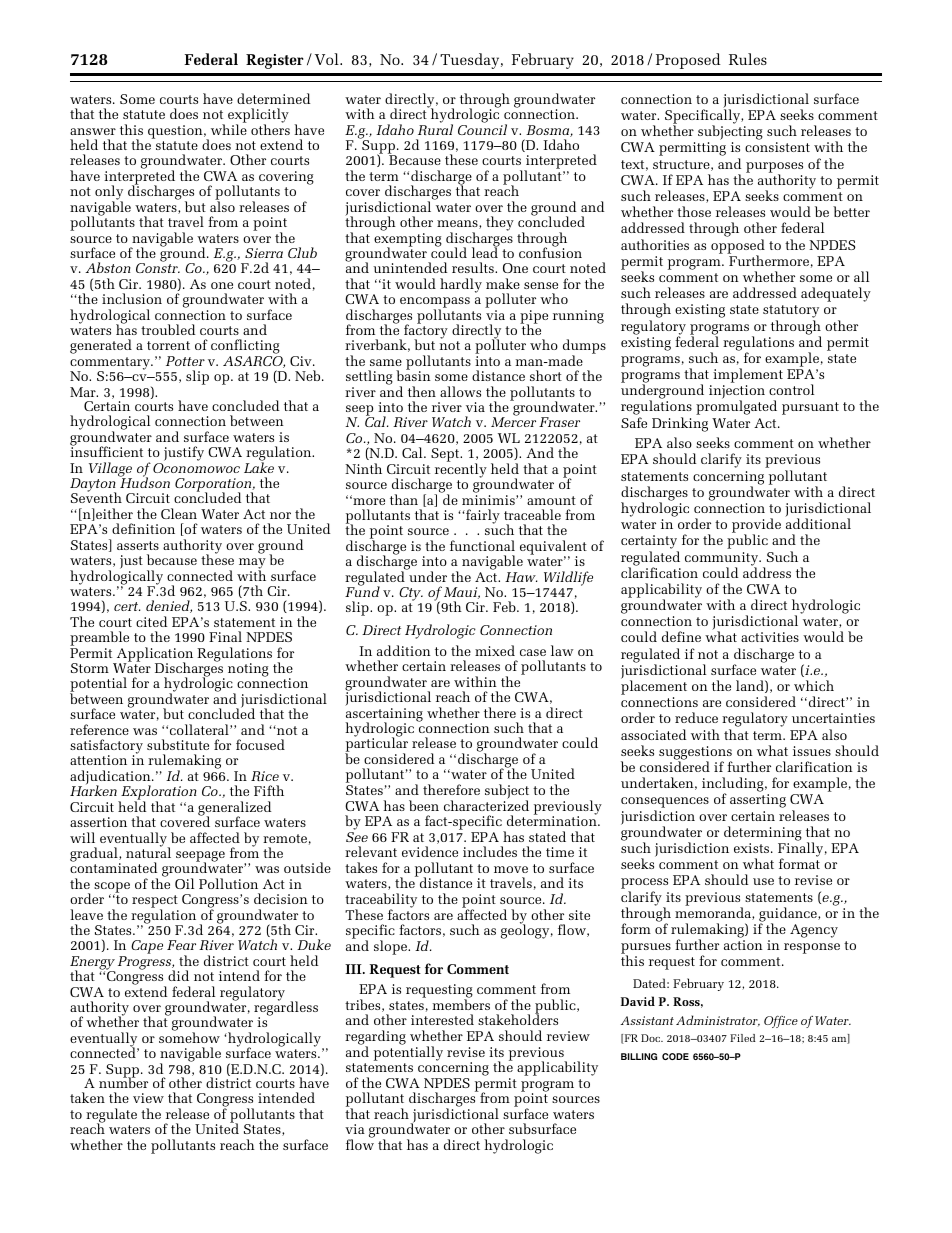 The height and width of the page is (1233, 952). I want to click on functional, so click(482, 545).
